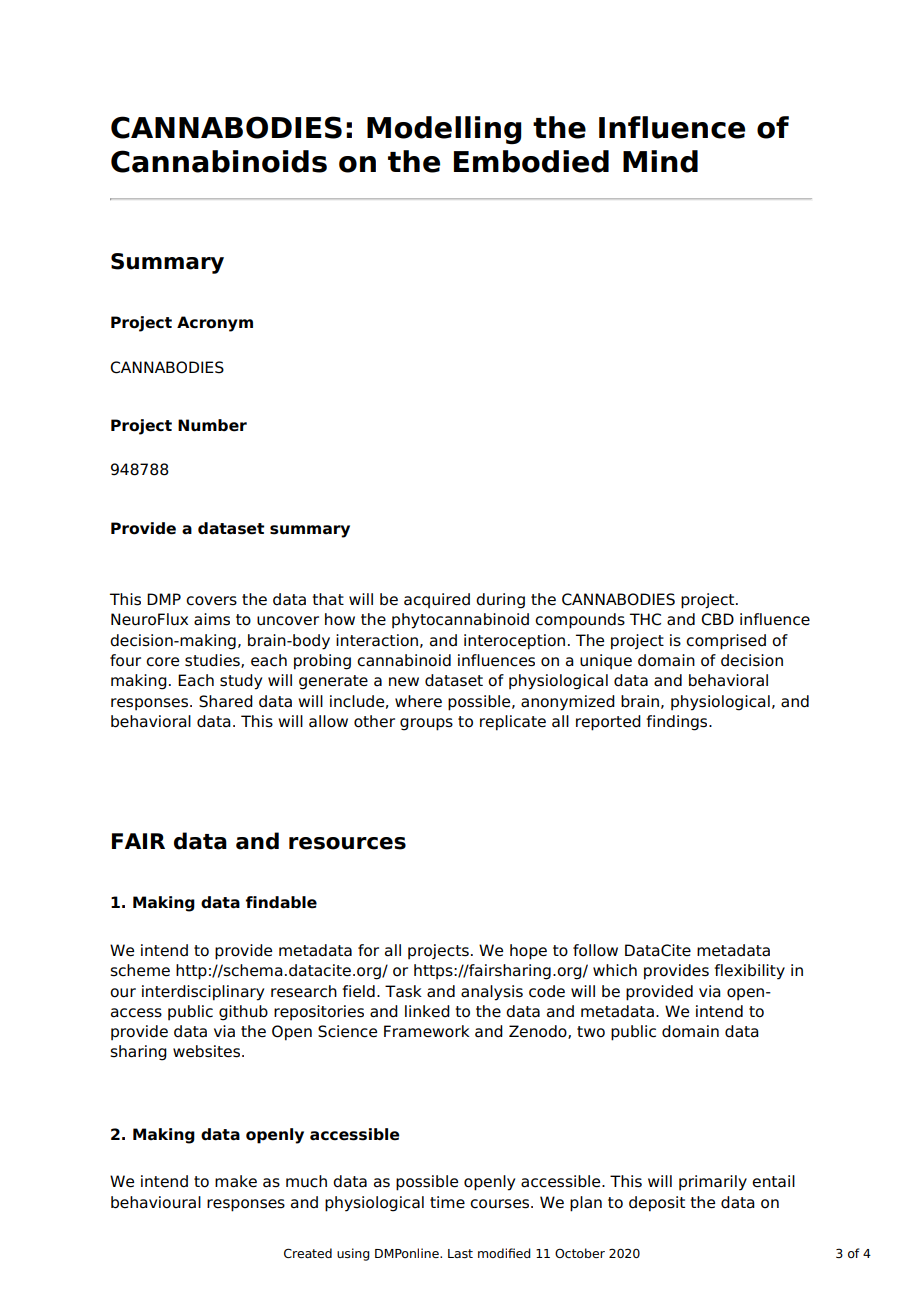 This page has height=1308, width=924. What do you see at coordinates (212, 425) in the page?
I see `Number` at bounding box center [212, 425].
